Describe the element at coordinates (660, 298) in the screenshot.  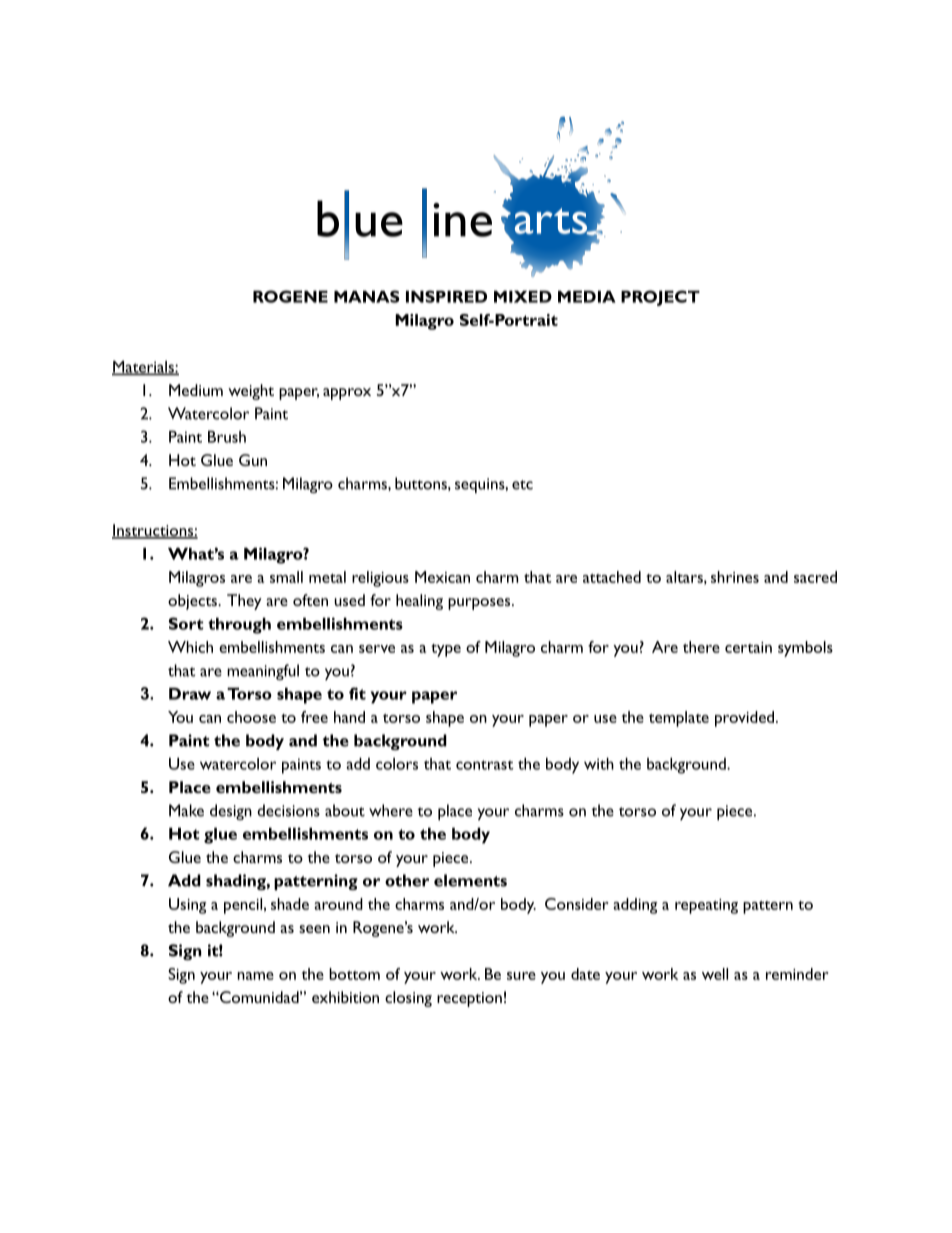
I see `PROJECT` at that location.
